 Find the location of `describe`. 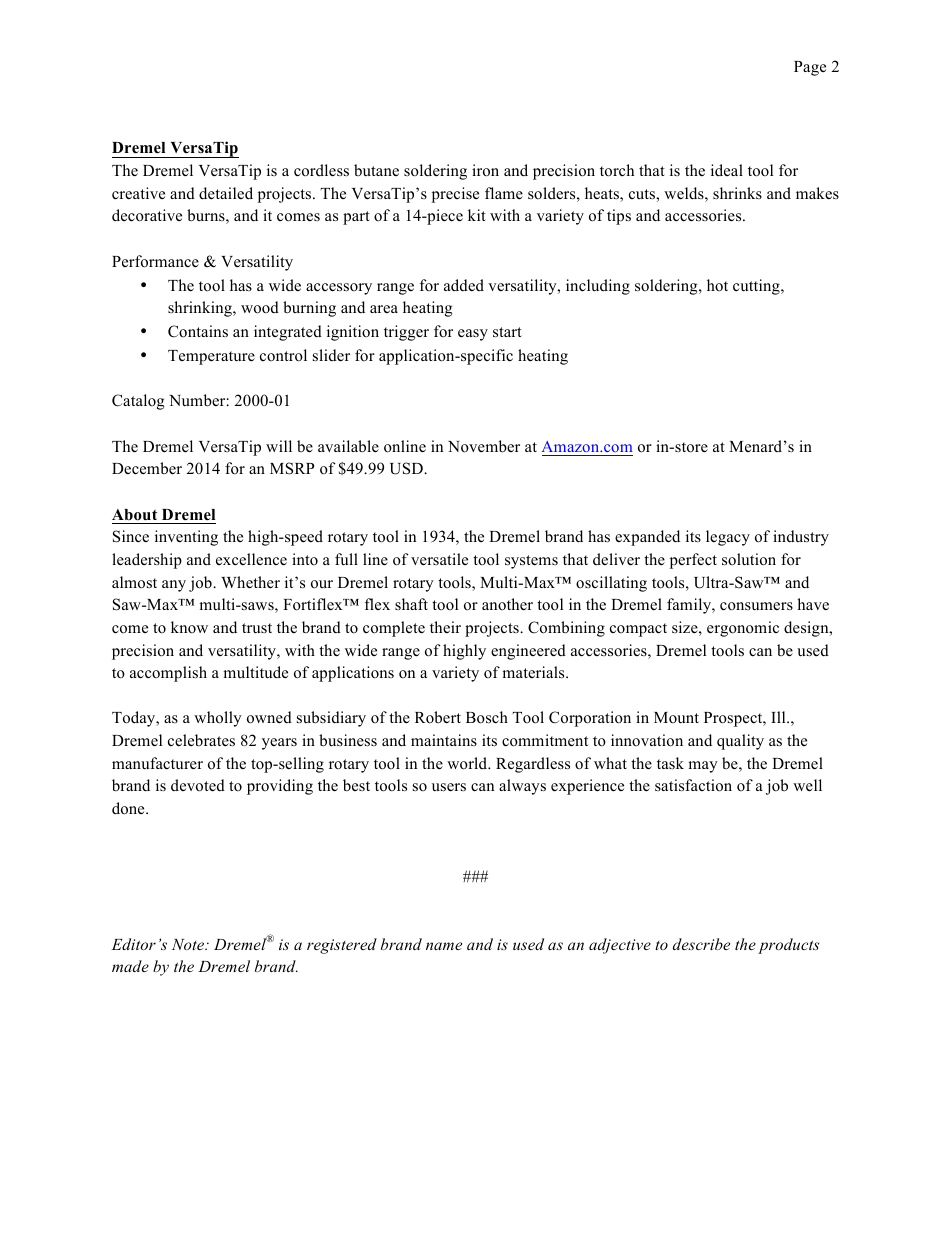

describe is located at coordinates (701, 944).
